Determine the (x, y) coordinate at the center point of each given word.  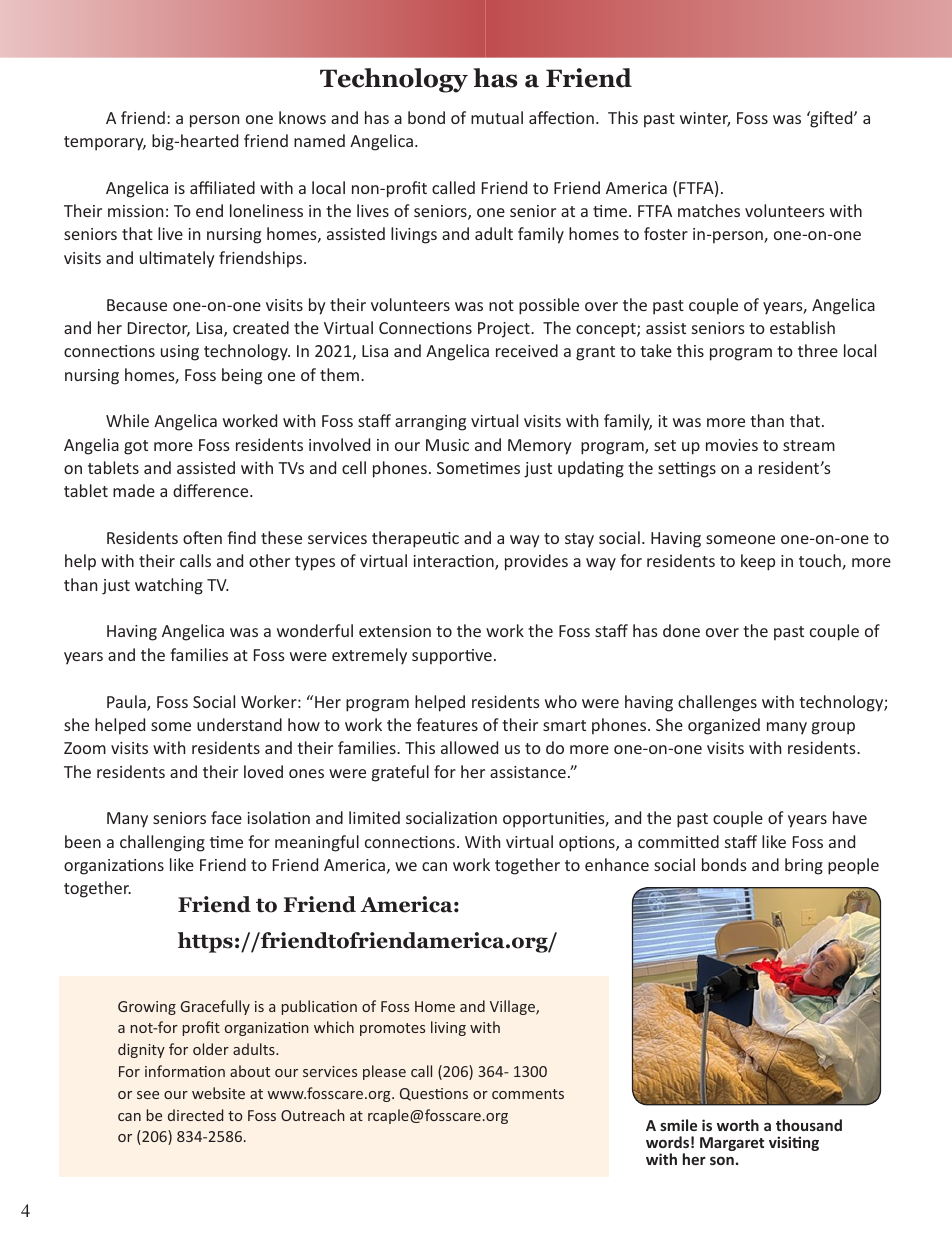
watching (169, 586)
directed (195, 1115)
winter (705, 119)
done (681, 630)
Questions (434, 1094)
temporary (105, 143)
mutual (497, 117)
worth (738, 1125)
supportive (452, 657)
